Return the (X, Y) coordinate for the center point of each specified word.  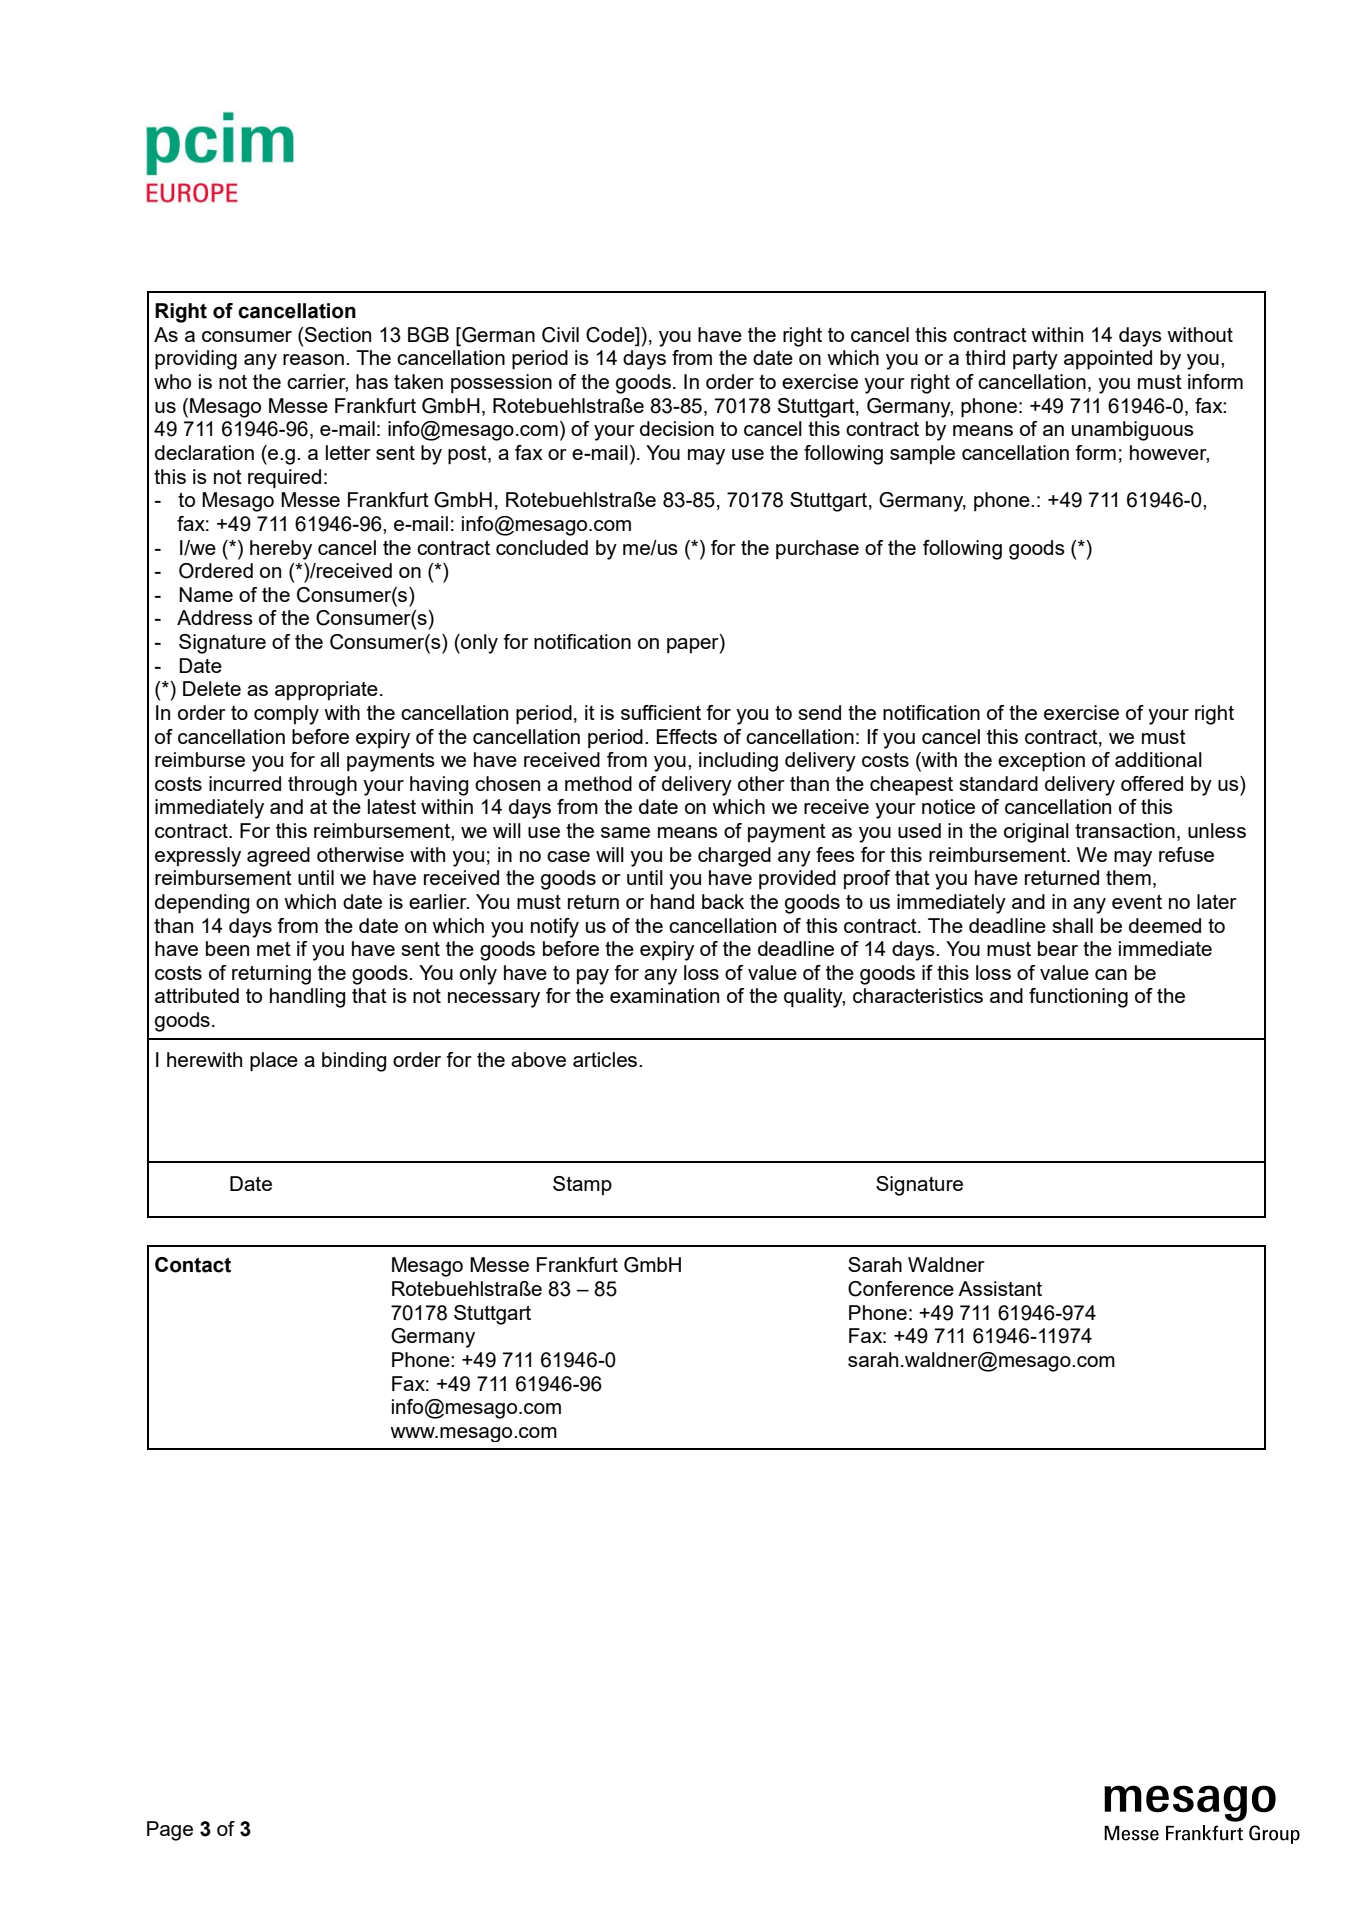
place (274, 1062)
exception (1041, 762)
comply (286, 715)
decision (677, 428)
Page (170, 1831)
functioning (1078, 998)
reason (313, 359)
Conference (901, 1289)
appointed (1108, 360)
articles (606, 1059)
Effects (687, 736)
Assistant (1000, 1288)
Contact (193, 1265)
